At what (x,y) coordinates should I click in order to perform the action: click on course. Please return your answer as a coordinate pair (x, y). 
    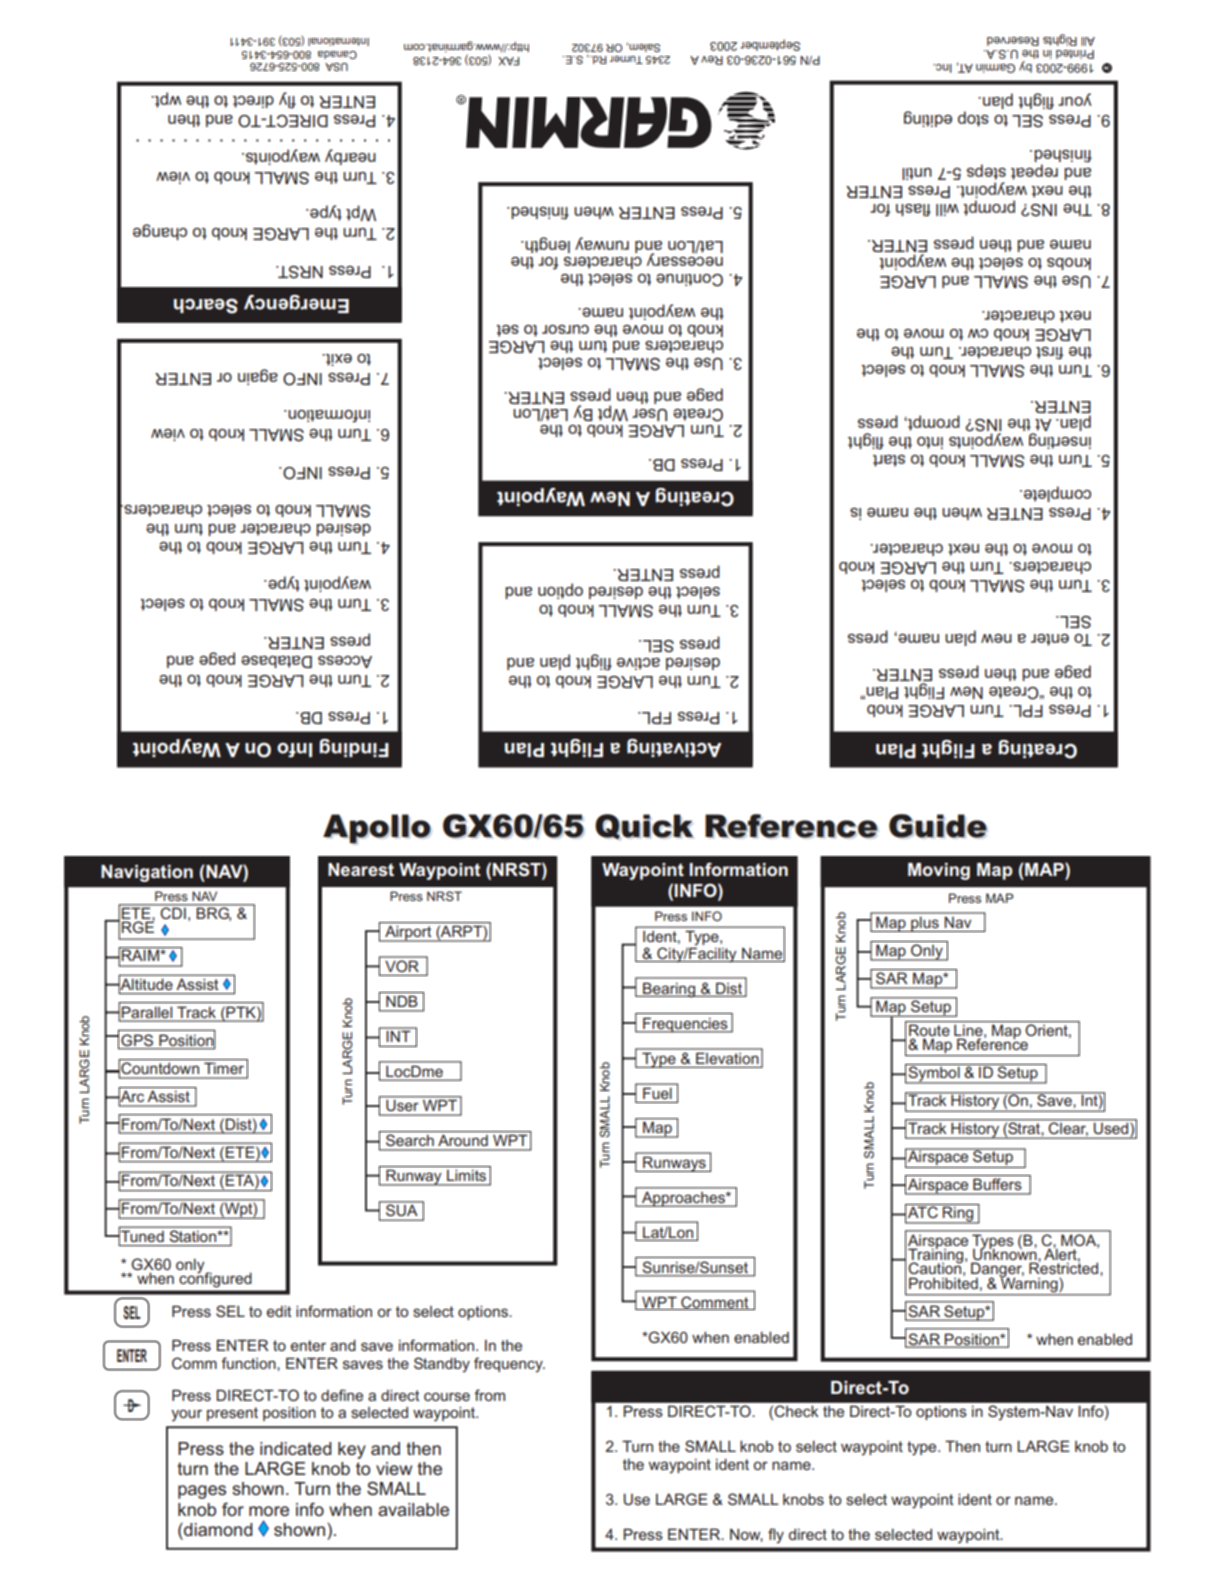
    Looking at the image, I should click on (447, 1396).
